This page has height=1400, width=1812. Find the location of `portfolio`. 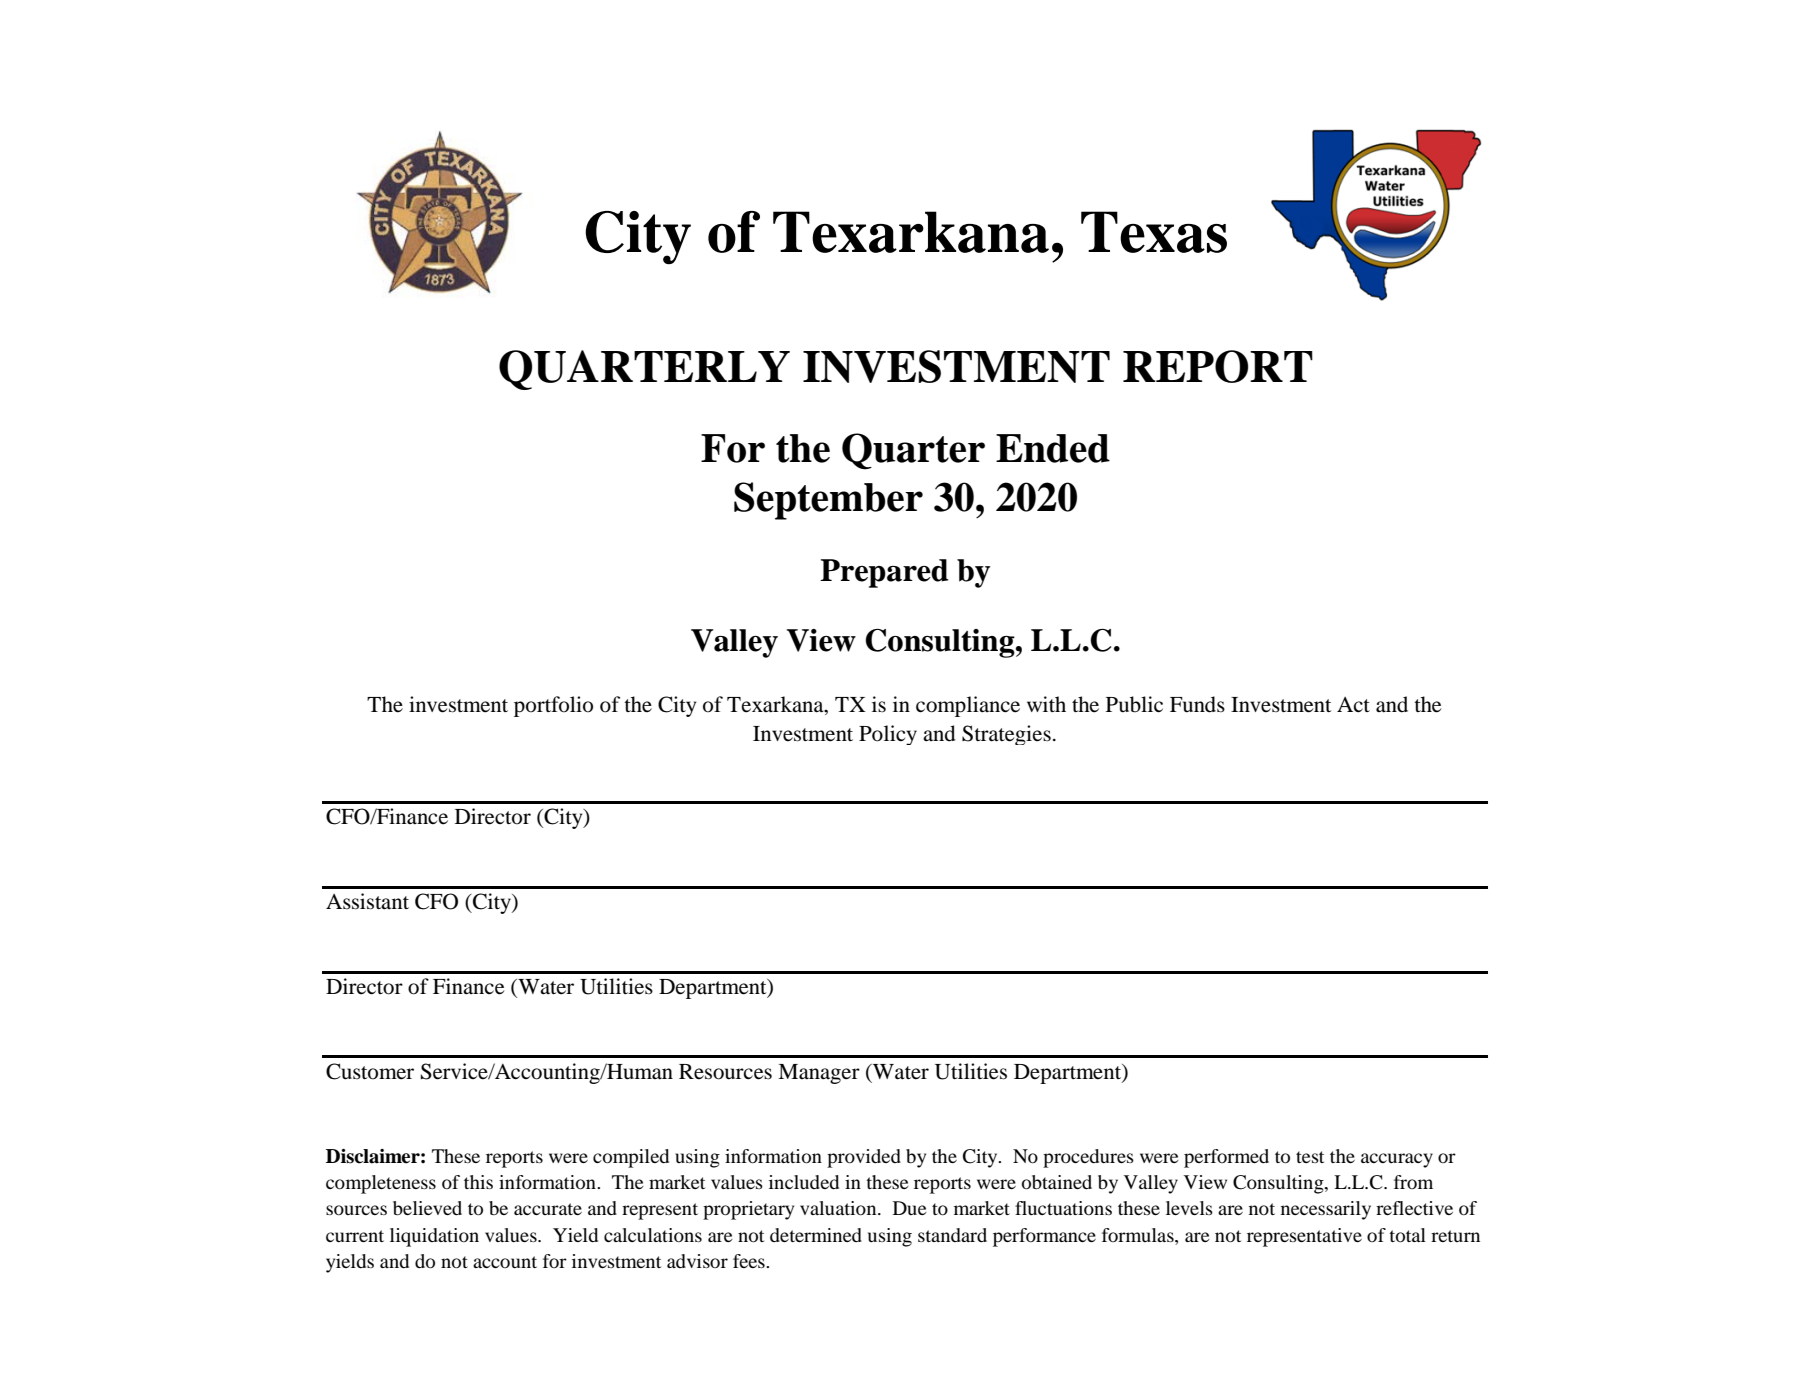

portfolio is located at coordinates (553, 706).
